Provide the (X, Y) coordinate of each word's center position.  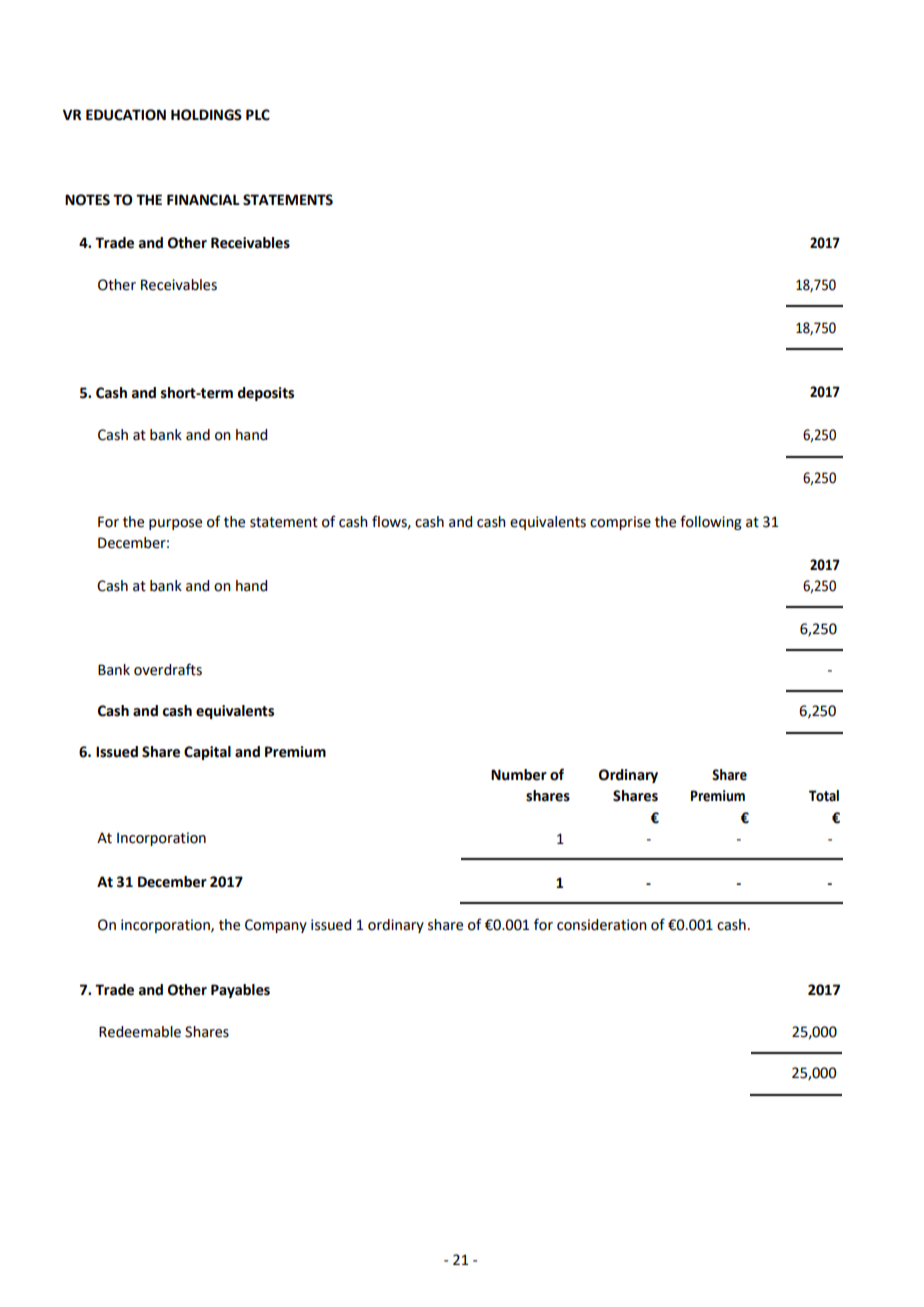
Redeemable (140, 1032)
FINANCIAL (203, 200)
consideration (602, 925)
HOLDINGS (206, 115)
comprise (620, 523)
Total (824, 796)
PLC (258, 115)
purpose (175, 524)
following (711, 522)
